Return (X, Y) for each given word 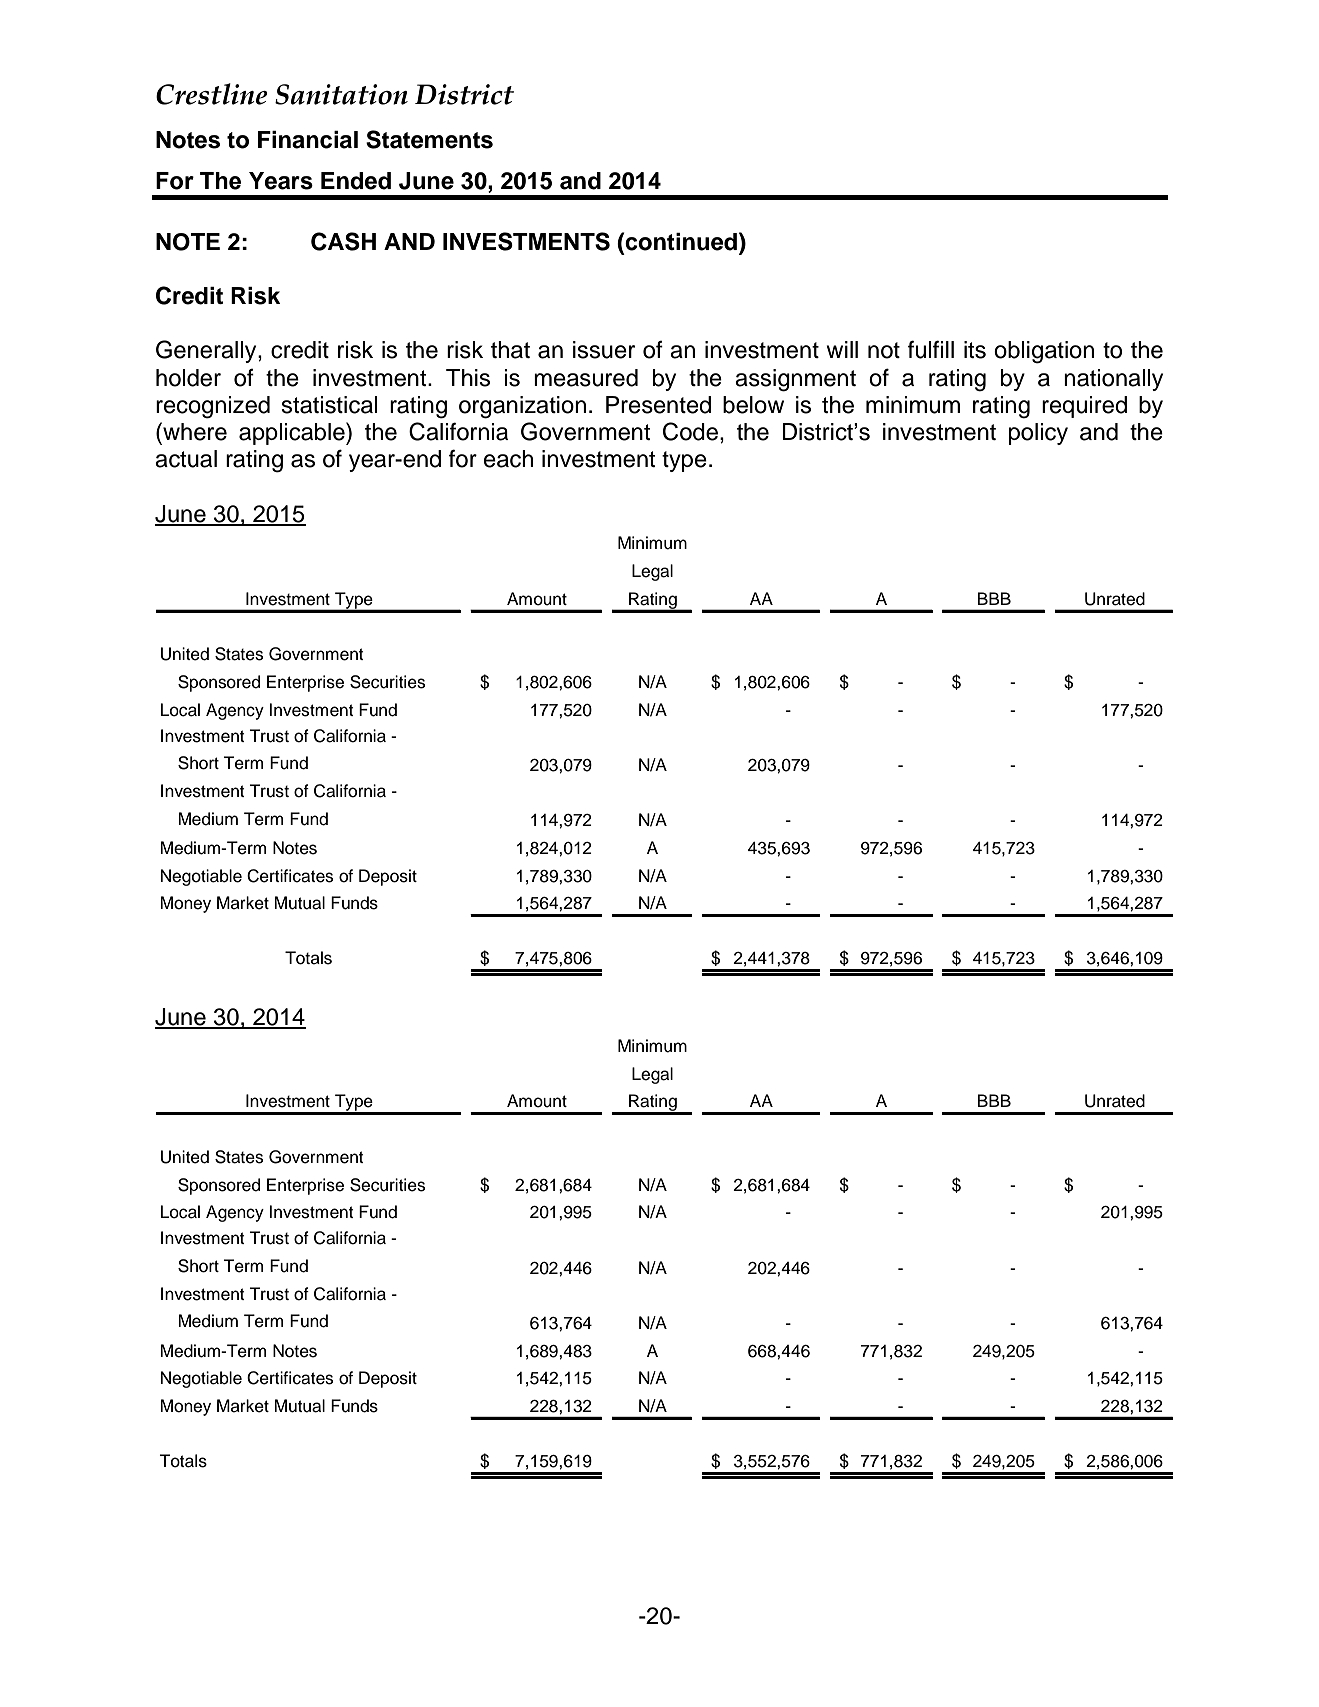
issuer (604, 350)
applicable (293, 433)
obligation (1044, 352)
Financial (308, 140)
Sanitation (341, 94)
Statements (429, 139)
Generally (207, 351)
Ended (356, 181)
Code (690, 431)
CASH (343, 241)
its (975, 350)
